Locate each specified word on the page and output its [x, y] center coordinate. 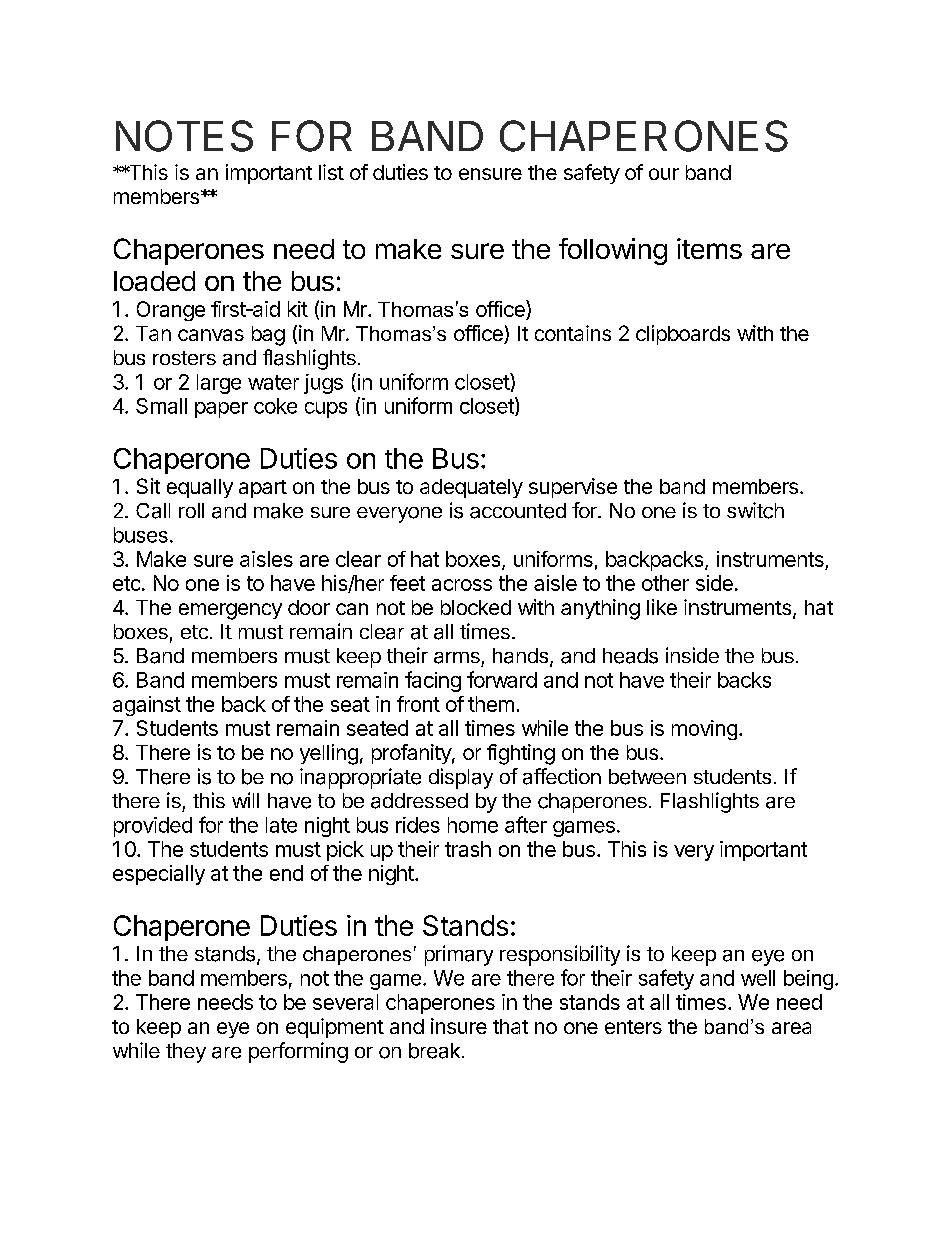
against [147, 706]
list [331, 172]
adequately [471, 488]
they [186, 1053]
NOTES [184, 136]
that [510, 1026]
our [664, 174]
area [791, 1028]
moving [704, 730]
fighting [521, 754]
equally [200, 488]
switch [755, 510]
